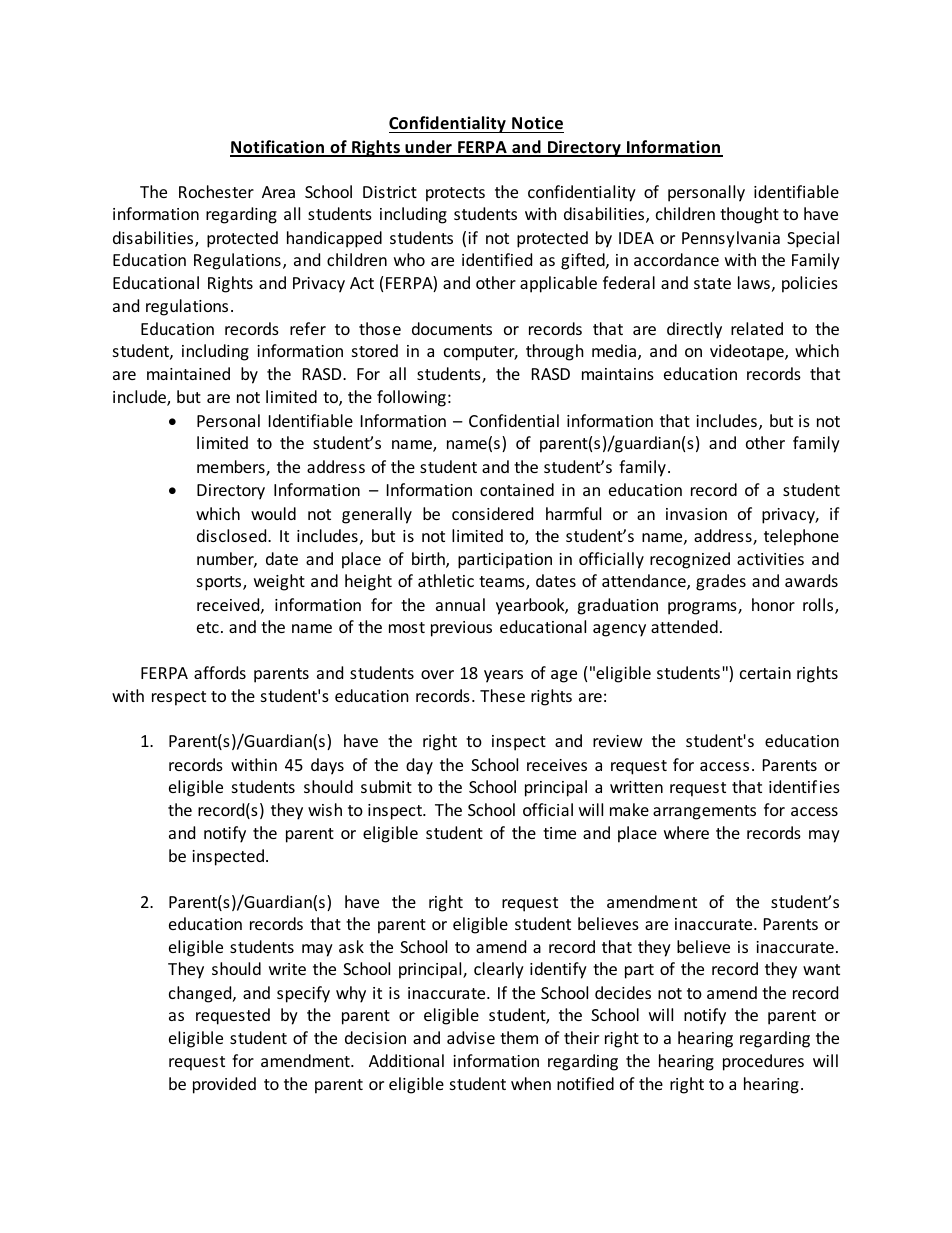 The width and height of the page is (952, 1233). What do you see at coordinates (749, 215) in the page?
I see `thought` at bounding box center [749, 215].
